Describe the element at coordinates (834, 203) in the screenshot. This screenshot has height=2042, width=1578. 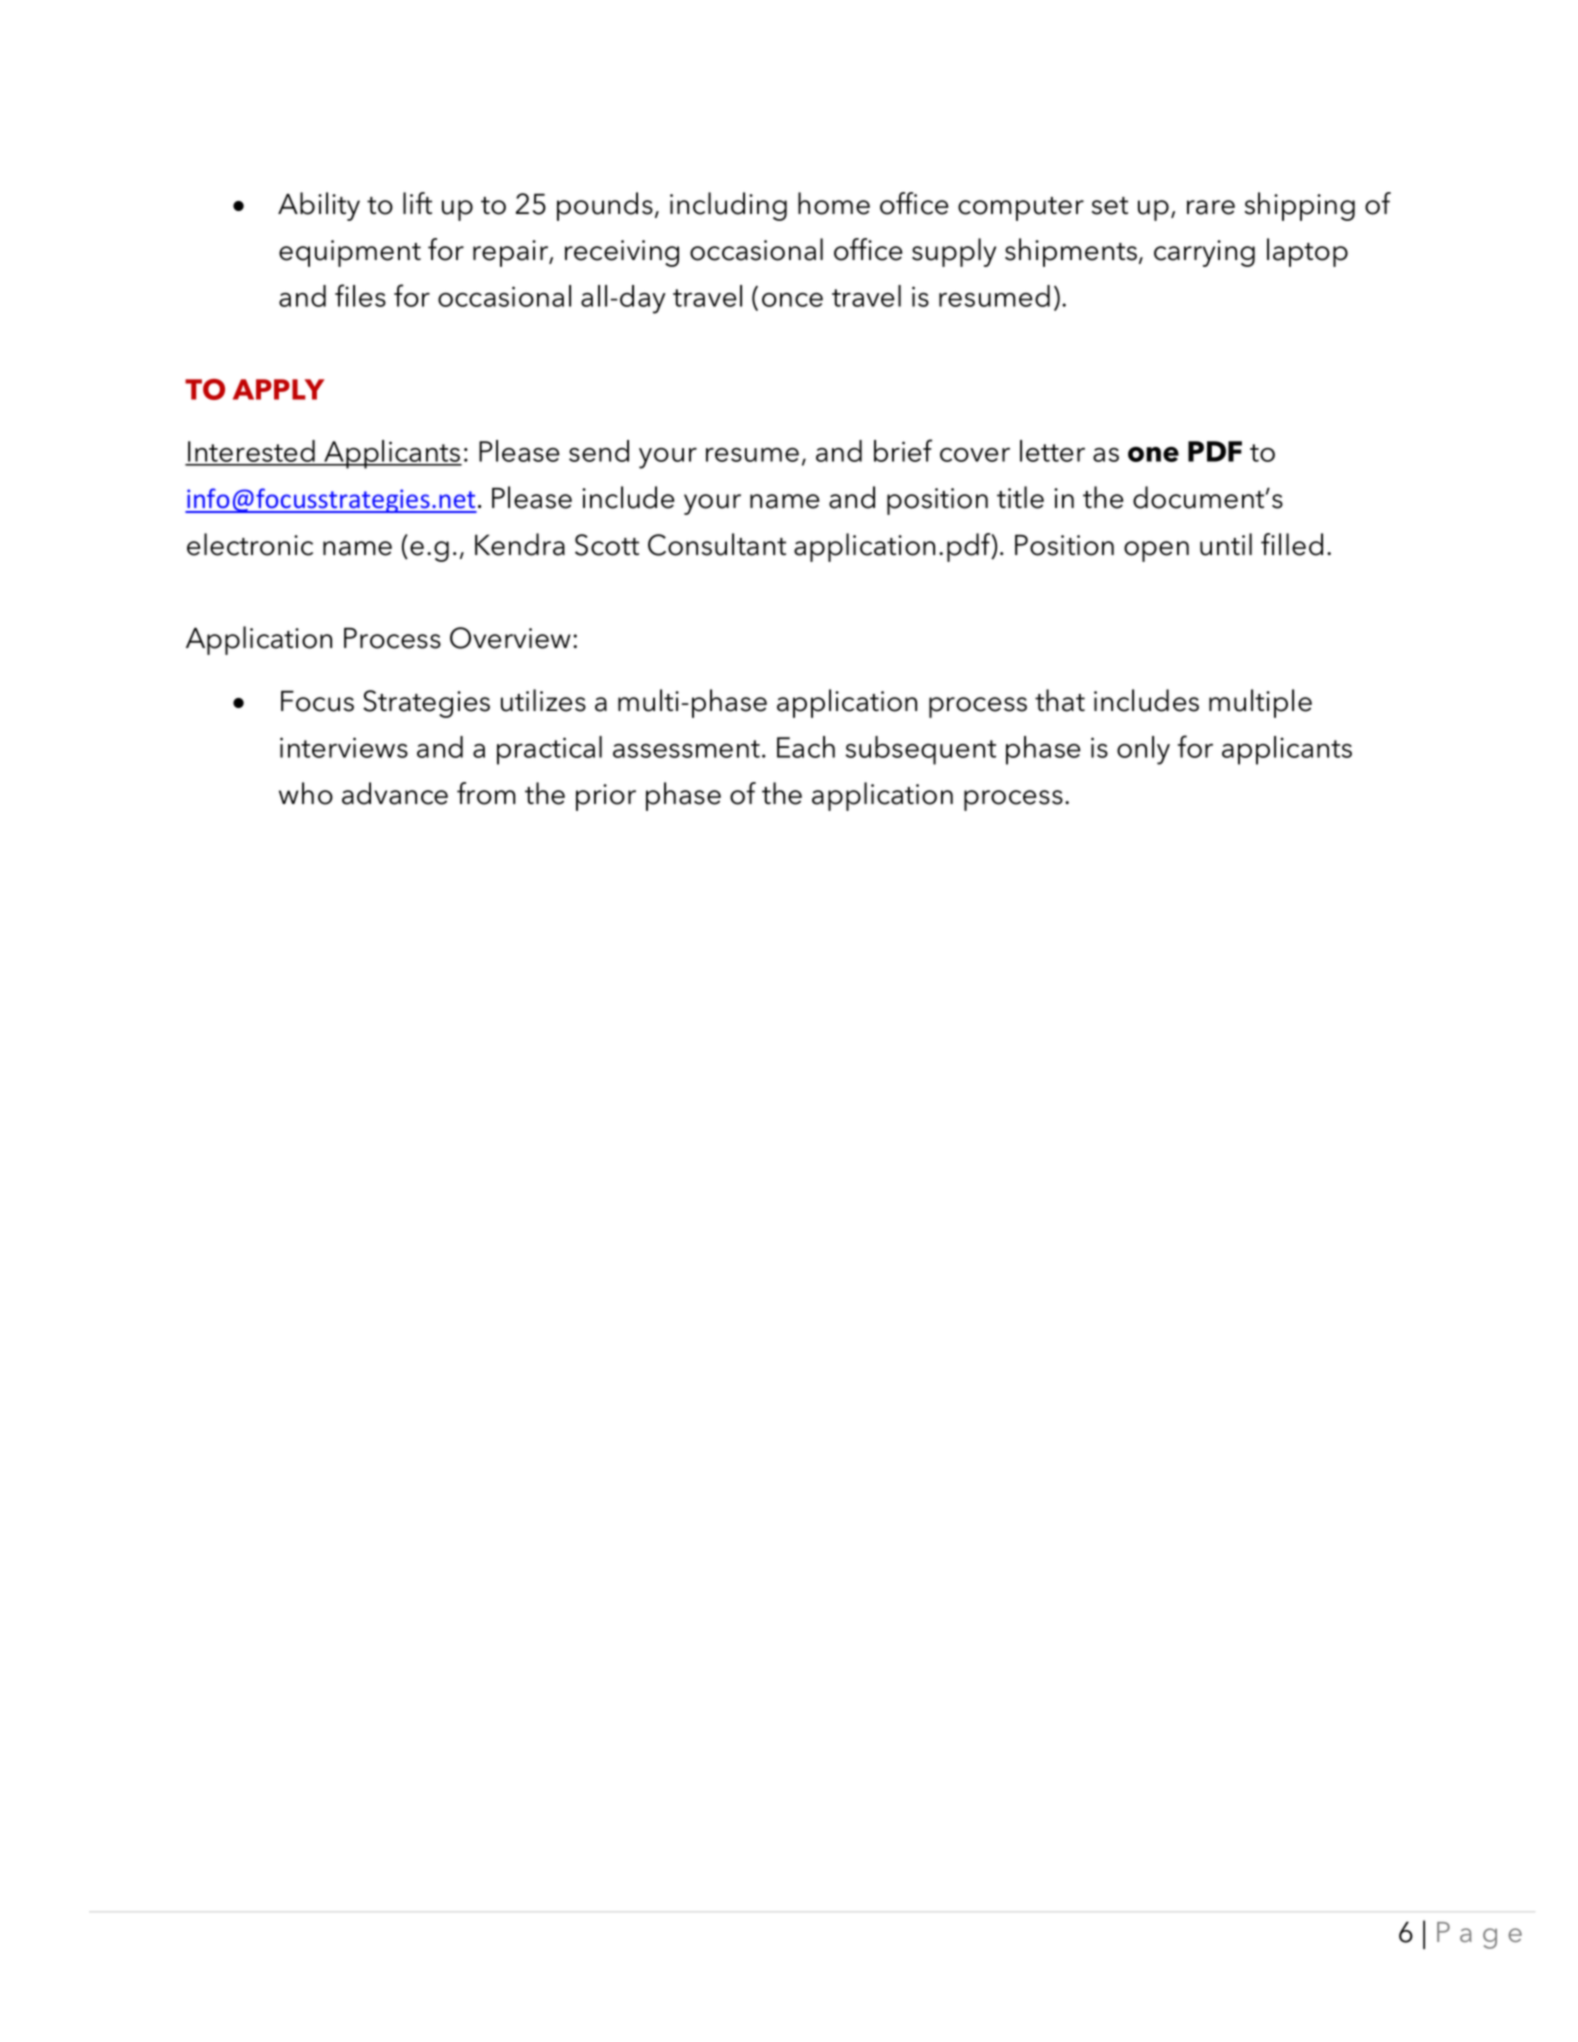
I see `home` at that location.
